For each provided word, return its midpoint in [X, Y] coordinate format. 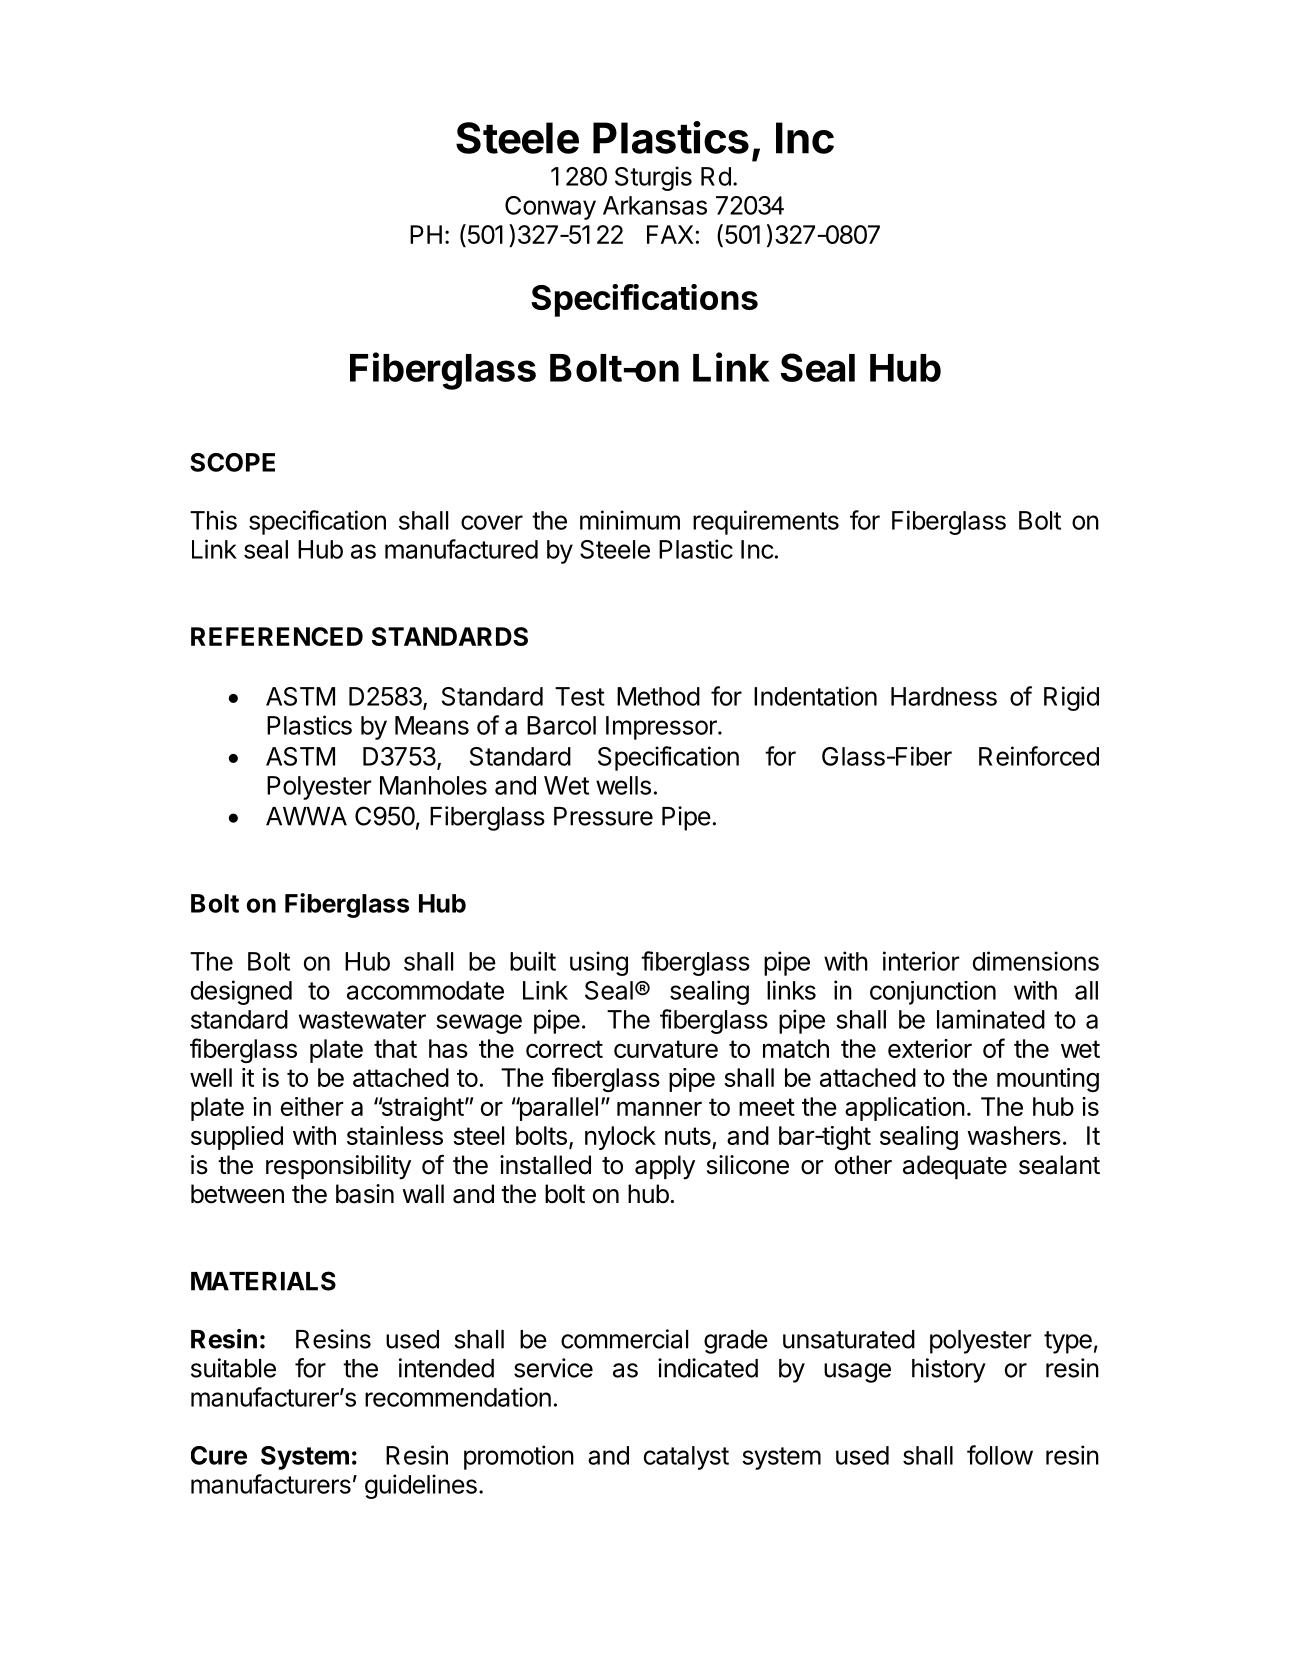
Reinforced [1039, 756]
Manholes [433, 785]
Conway [550, 208]
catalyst [686, 1458]
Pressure [603, 816]
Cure [219, 1455]
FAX [670, 234]
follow [1000, 1455]
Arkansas [655, 205]
